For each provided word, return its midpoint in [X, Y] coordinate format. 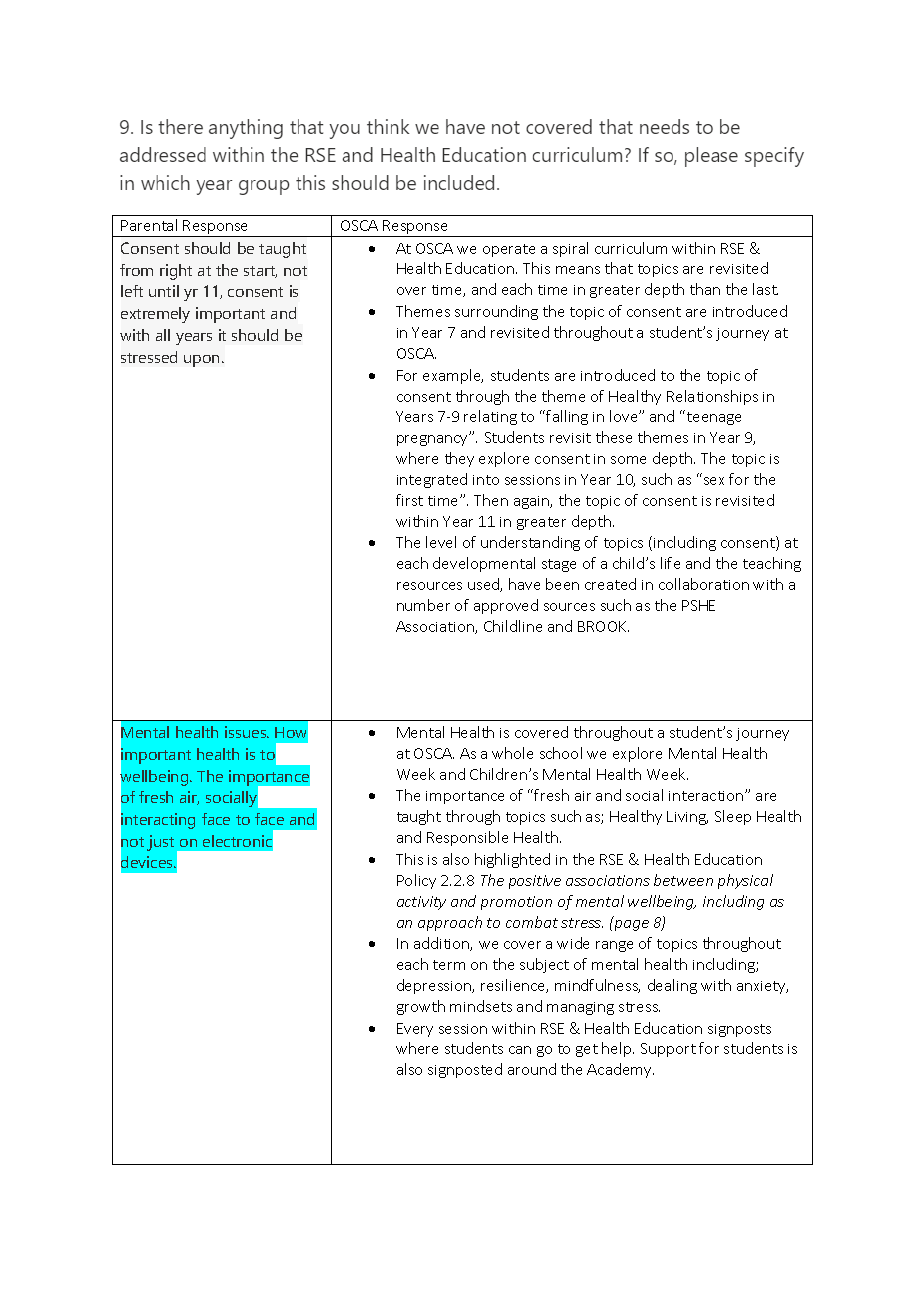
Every [415, 1030]
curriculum [631, 248]
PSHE [698, 605]
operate [509, 250]
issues [247, 732]
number [423, 605]
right [176, 272]
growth [421, 1007]
